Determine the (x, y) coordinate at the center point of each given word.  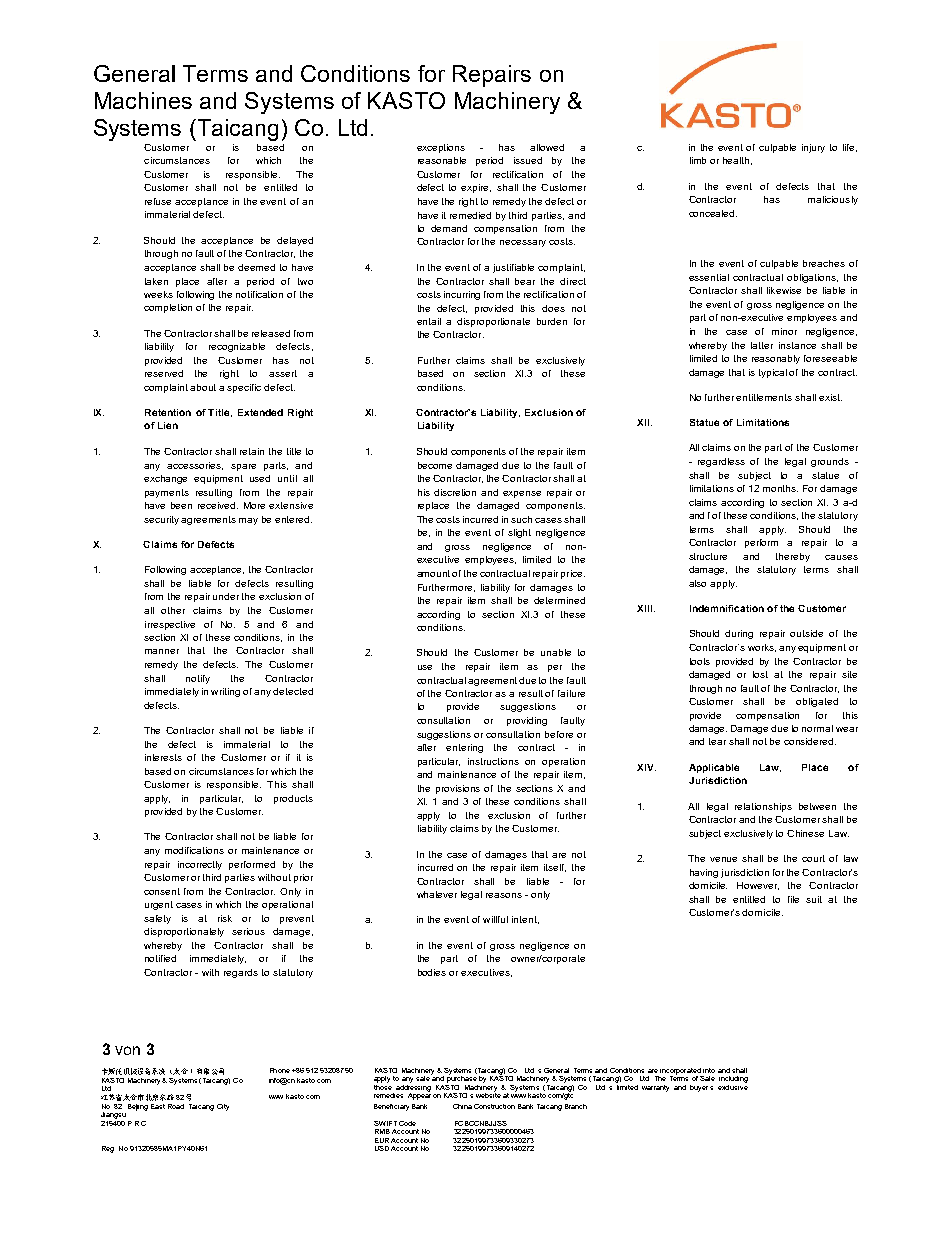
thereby (793, 557)
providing (527, 721)
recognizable (237, 347)
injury (813, 148)
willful (495, 919)
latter (762, 345)
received (218, 505)
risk (225, 918)
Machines (143, 100)
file (793, 899)
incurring (462, 295)
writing (225, 692)
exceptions (441, 148)
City (223, 1107)
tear (717, 741)
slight (519, 533)
